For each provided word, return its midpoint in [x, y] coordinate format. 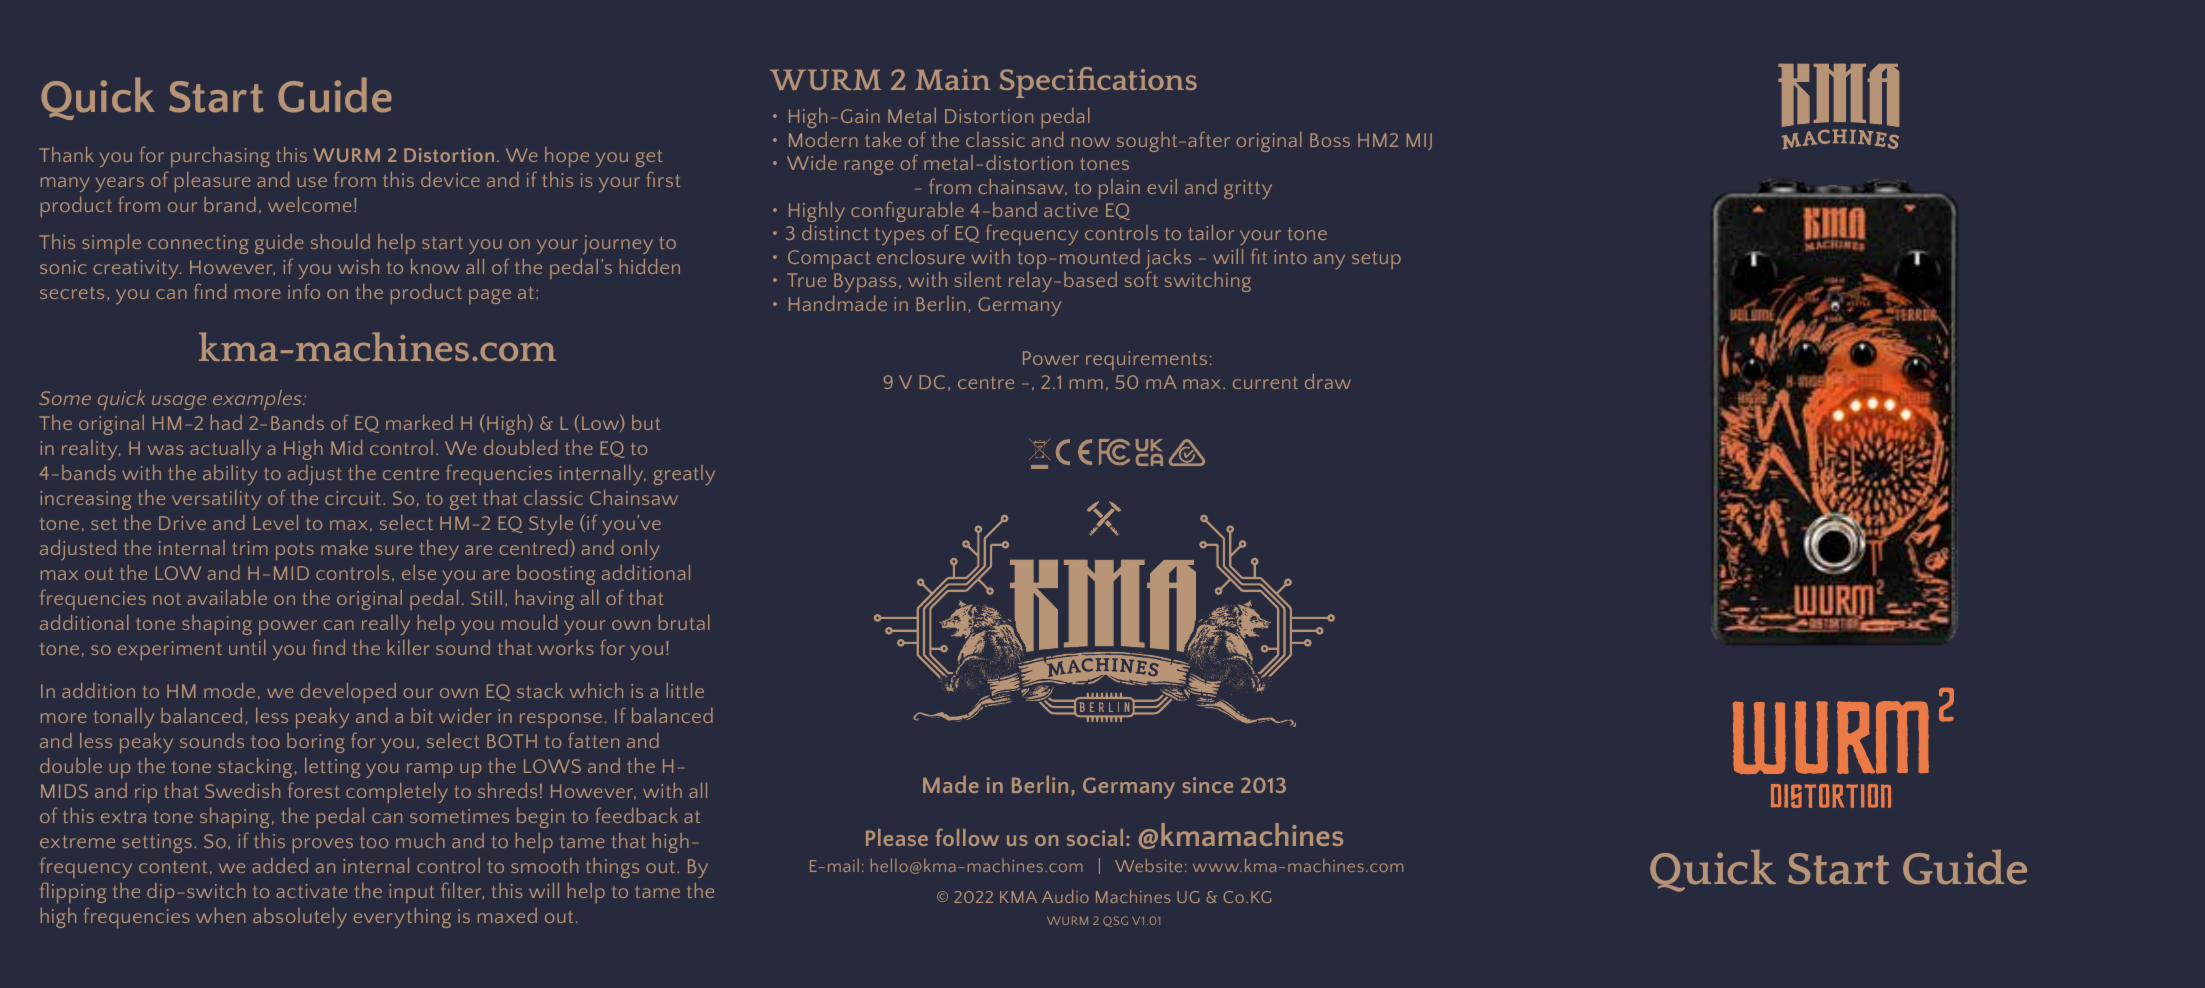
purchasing [220, 157]
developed [348, 693]
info [304, 291]
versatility [216, 500]
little [685, 690]
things [612, 868]
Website [1148, 865]
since [1208, 785]
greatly [684, 475]
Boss [1330, 140]
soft [1141, 279]
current [1265, 383]
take [883, 139]
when [221, 915]
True [806, 280]
